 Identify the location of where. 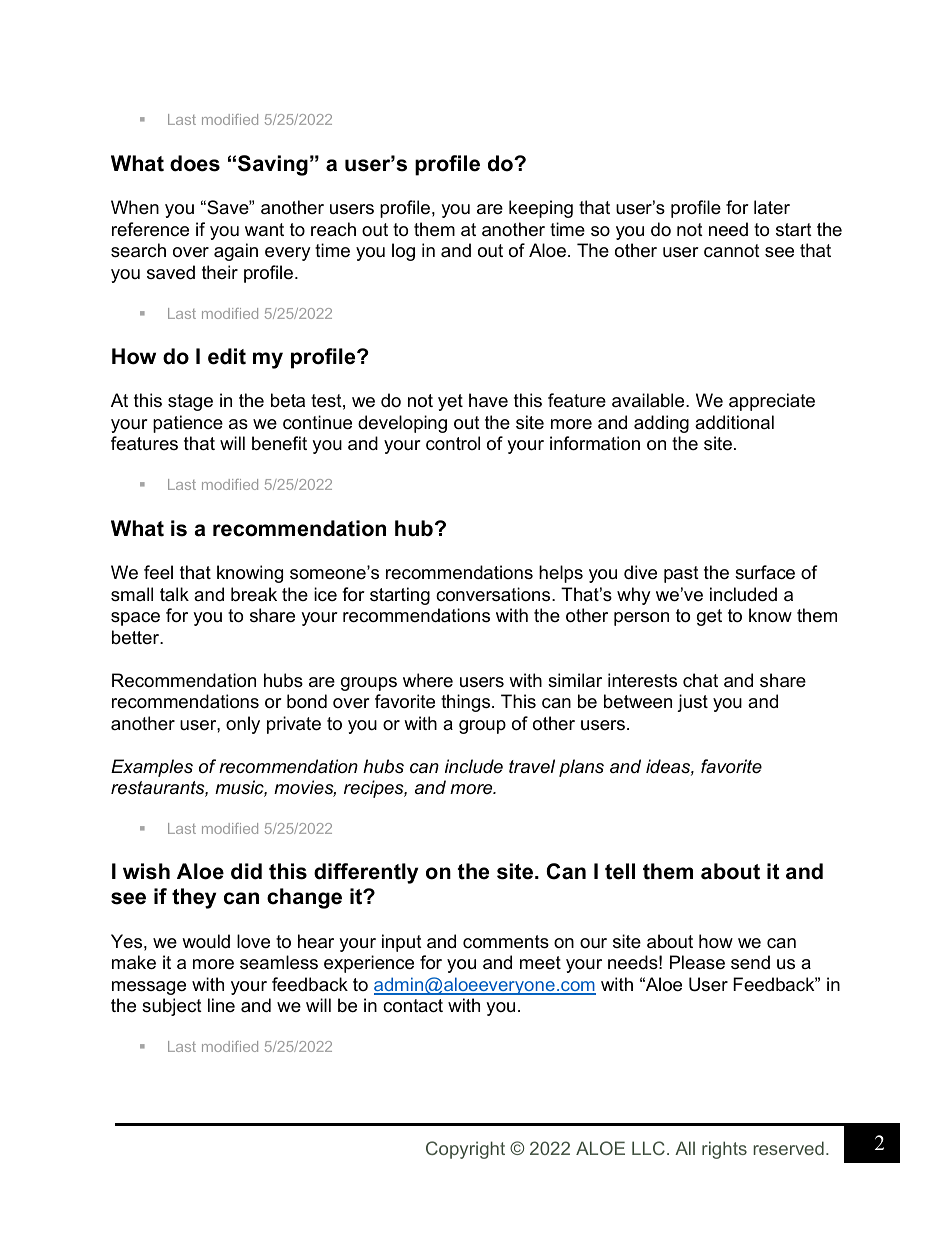
(428, 680).
